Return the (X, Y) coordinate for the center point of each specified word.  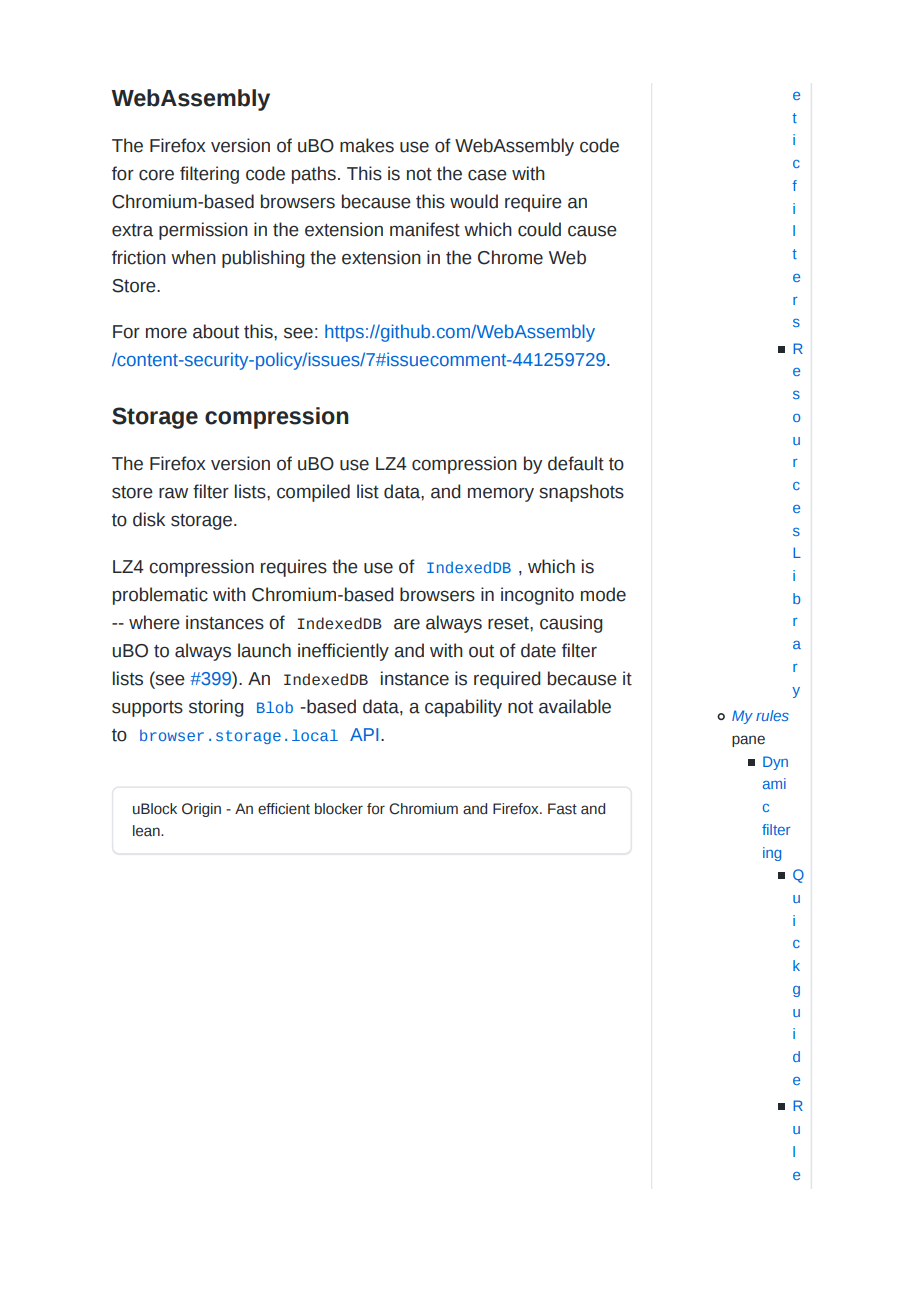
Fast (562, 809)
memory (501, 495)
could (539, 229)
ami (774, 783)
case (487, 175)
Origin (201, 810)
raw (173, 493)
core (156, 175)
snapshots (581, 493)
